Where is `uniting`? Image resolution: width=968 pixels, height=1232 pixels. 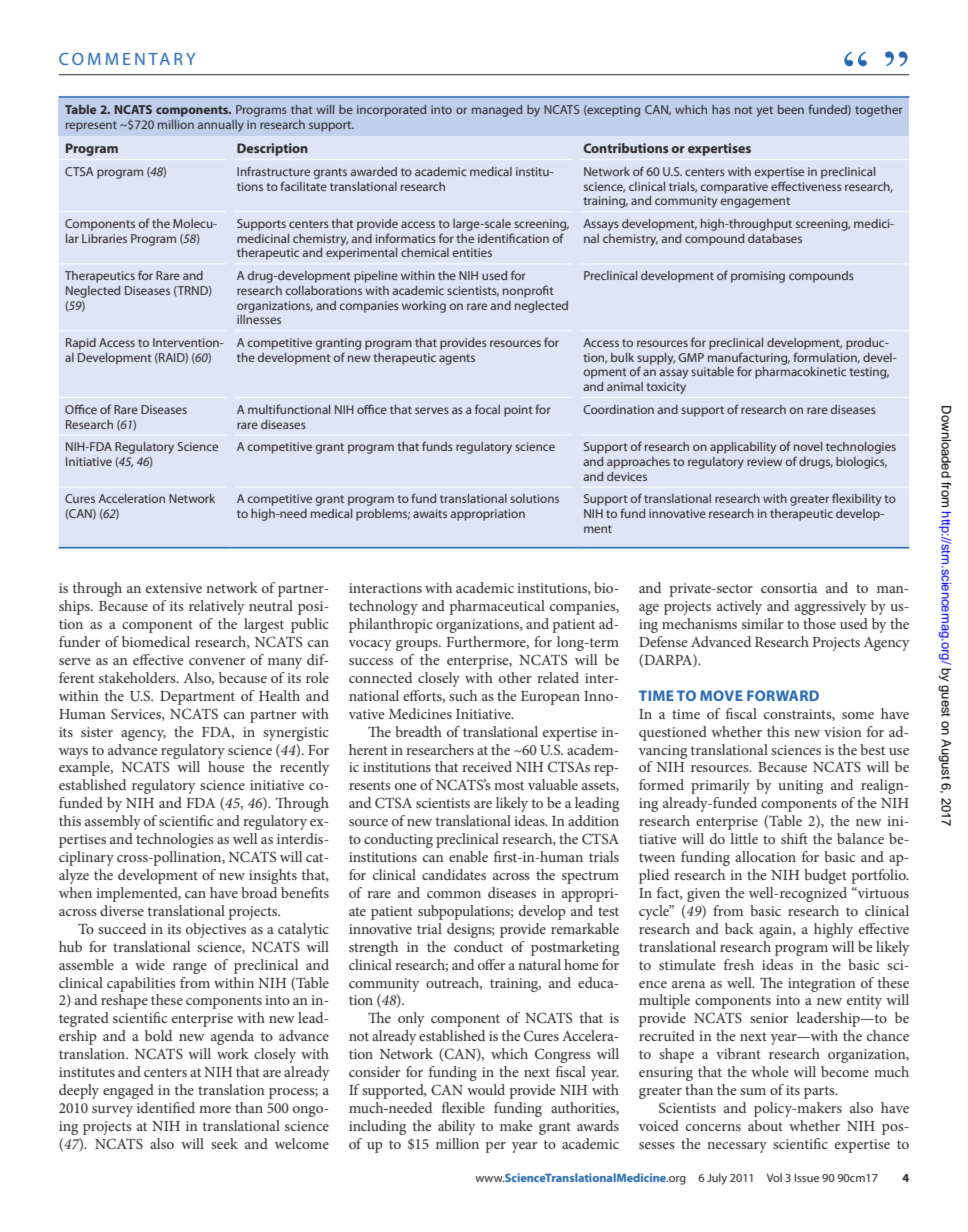 uniting is located at coordinates (800, 787).
